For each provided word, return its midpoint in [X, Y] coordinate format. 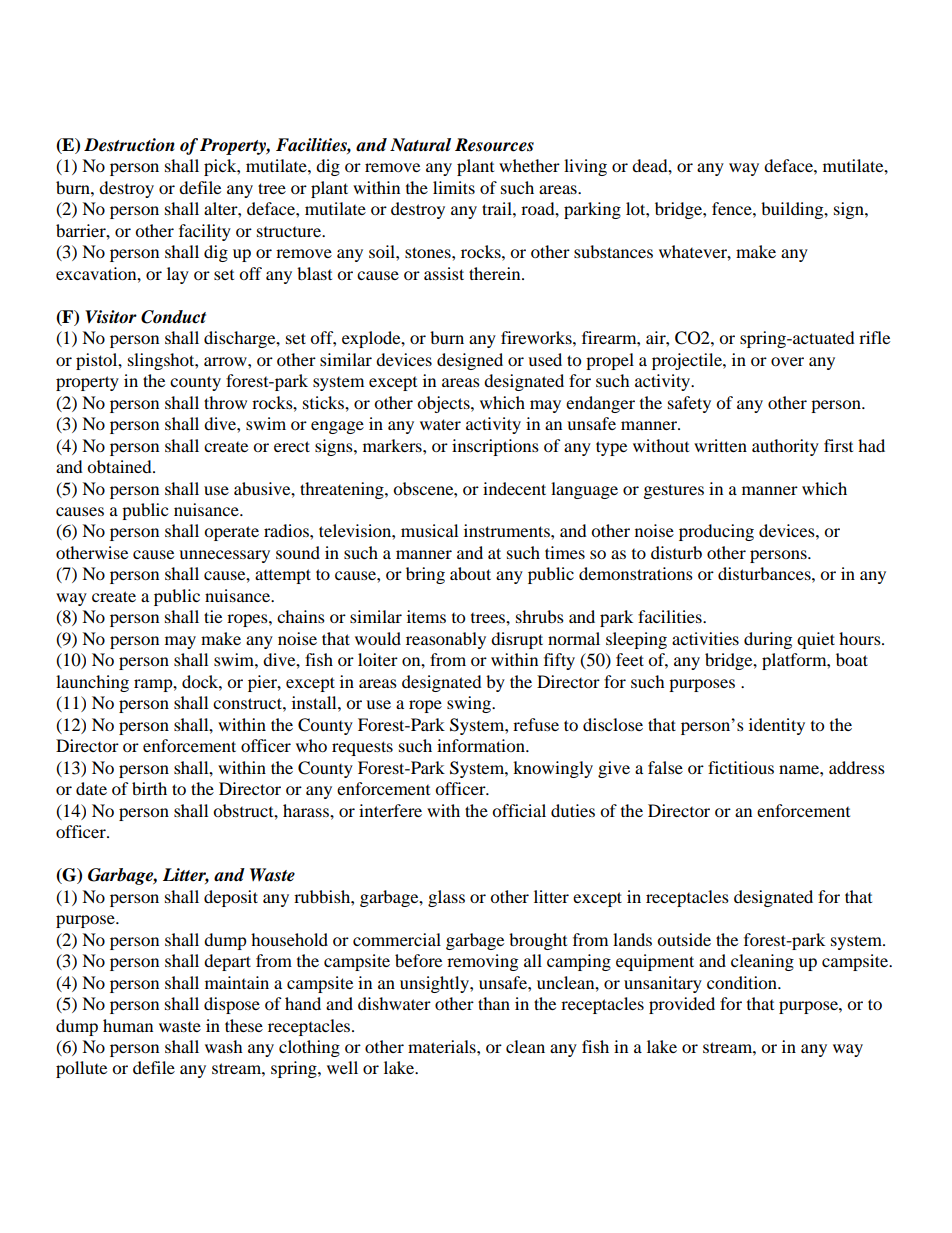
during [768, 640]
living [585, 167]
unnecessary [224, 556]
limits [454, 187]
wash [224, 1046]
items [426, 616]
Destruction [129, 145]
